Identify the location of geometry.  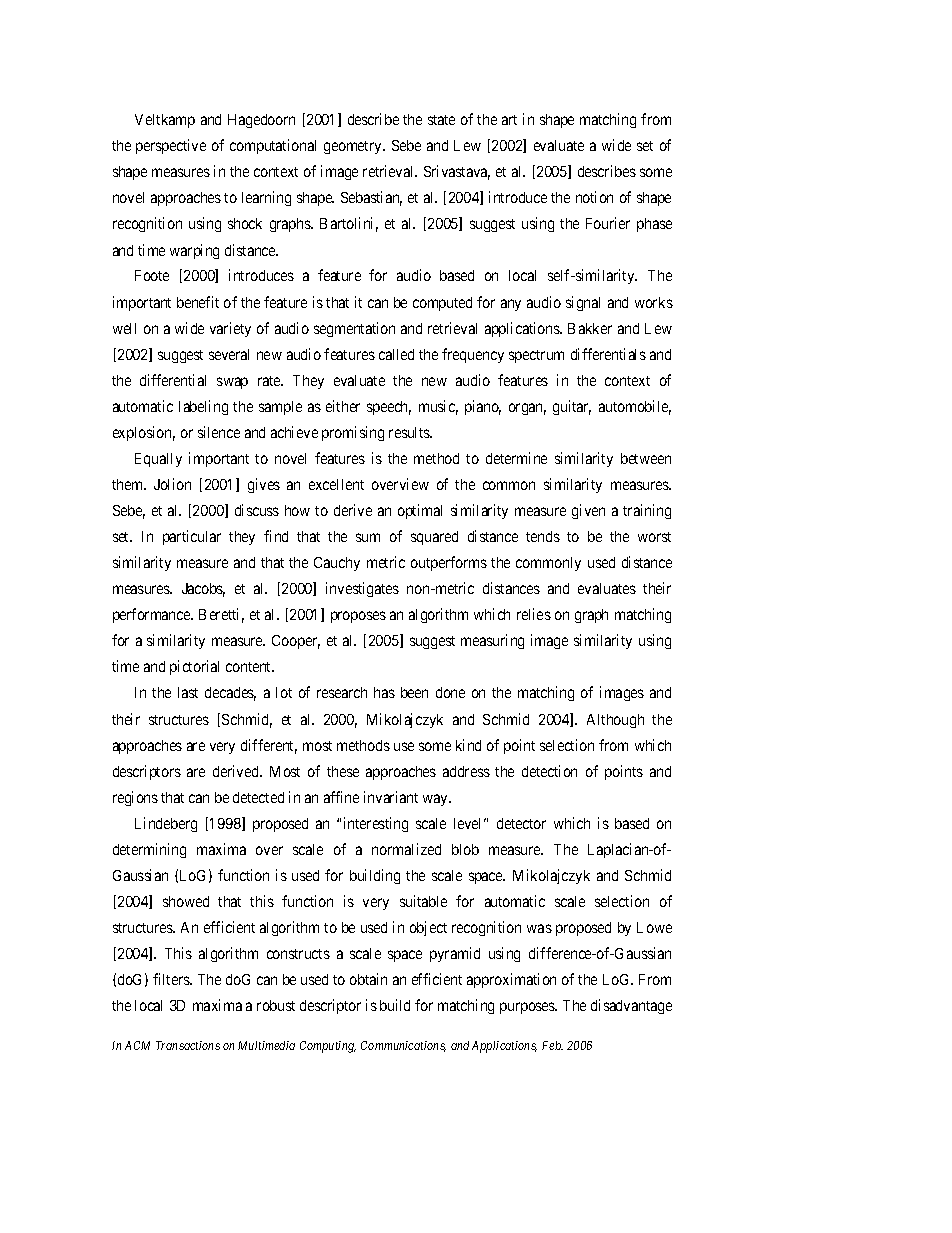
(354, 147).
